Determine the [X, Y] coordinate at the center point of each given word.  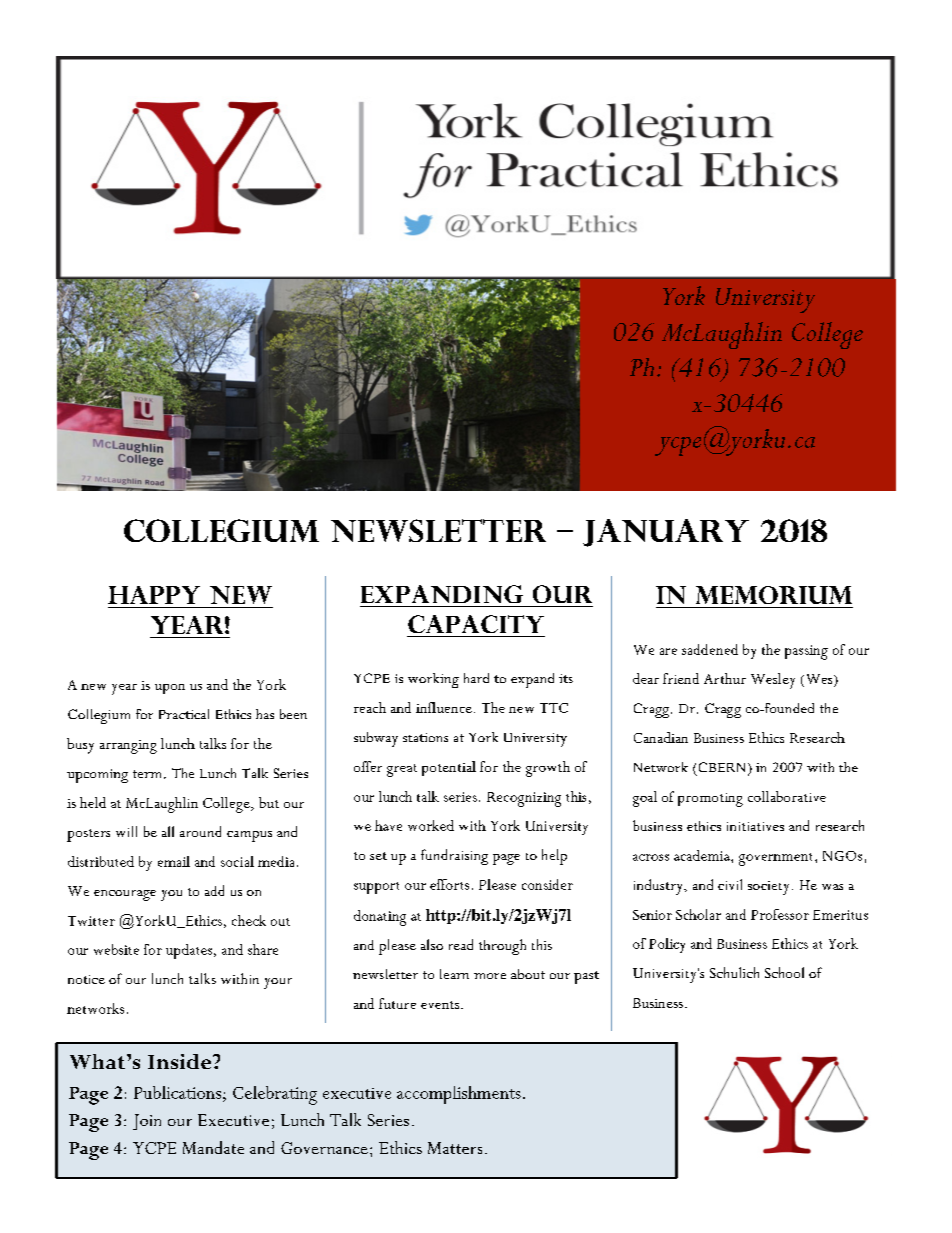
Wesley [773, 681]
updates [190, 951]
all [168, 831]
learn [454, 974]
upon [170, 689]
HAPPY [154, 595]
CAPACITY [476, 624]
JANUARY [666, 533]
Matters [455, 1148]
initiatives [755, 826]
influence [444, 707]
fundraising [454, 857]
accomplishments [459, 1095]
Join [147, 1122]
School [784, 972]
